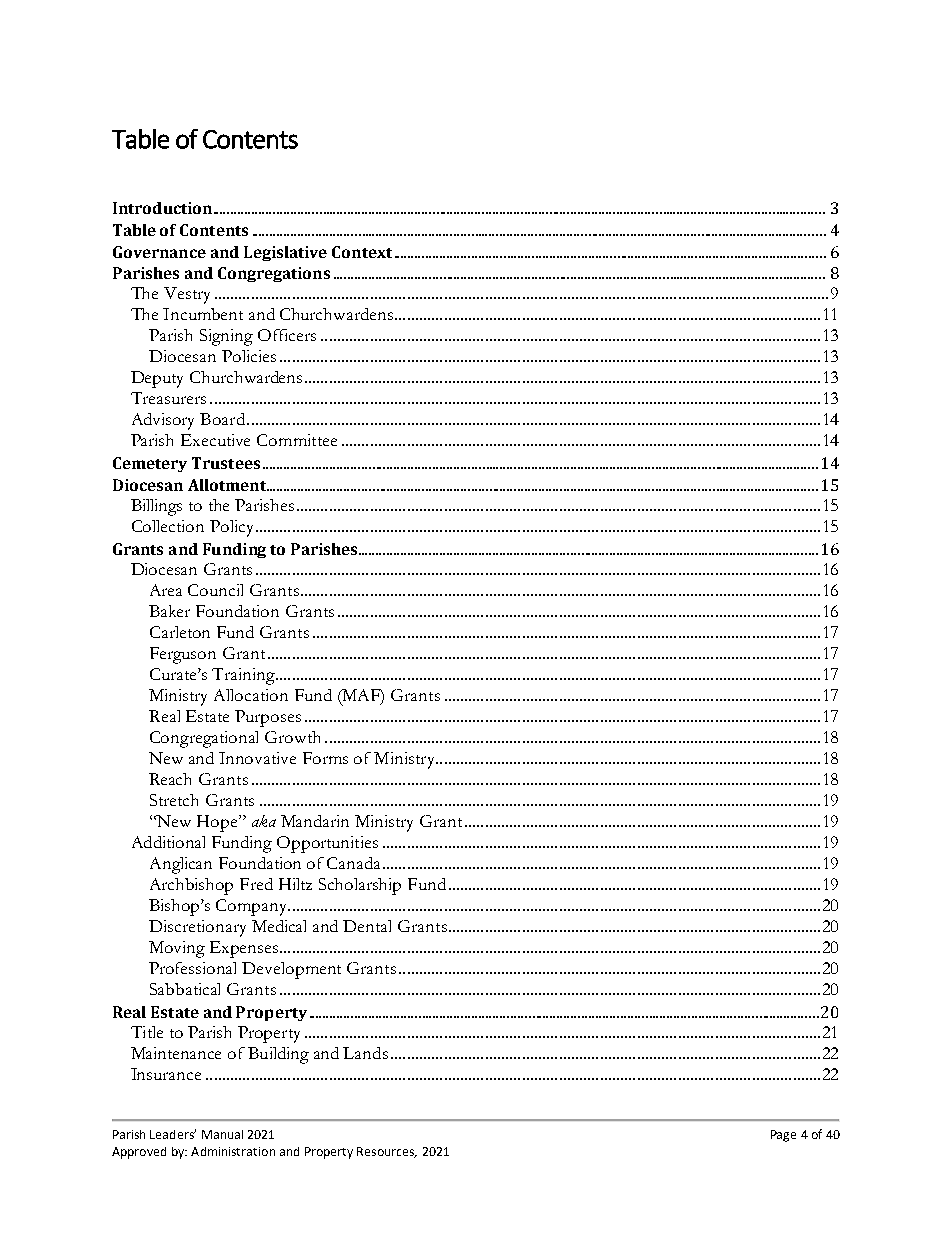  I want to click on Vestry, so click(187, 295).
